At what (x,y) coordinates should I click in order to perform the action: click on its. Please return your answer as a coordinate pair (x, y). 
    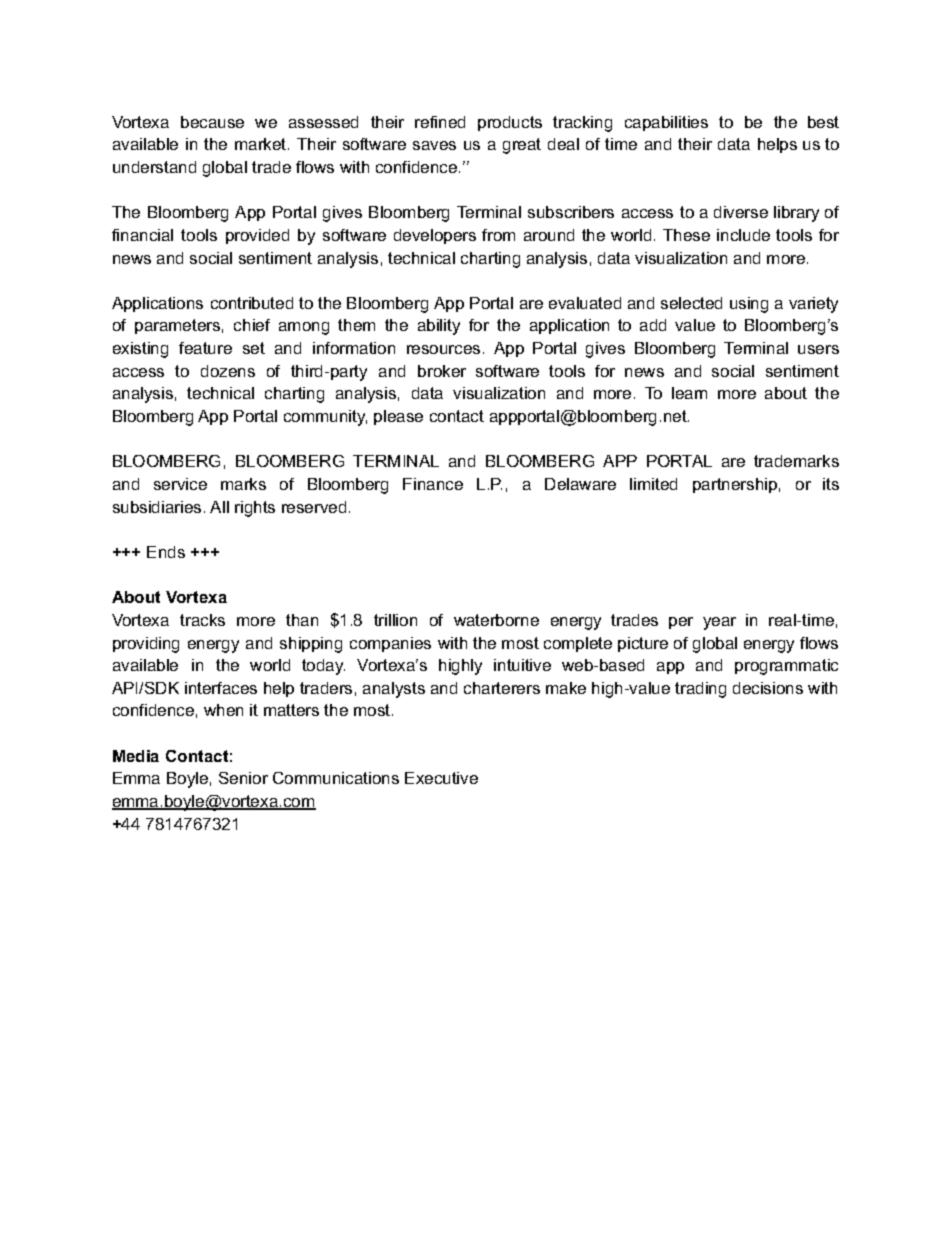
    Looking at the image, I should click on (831, 484).
